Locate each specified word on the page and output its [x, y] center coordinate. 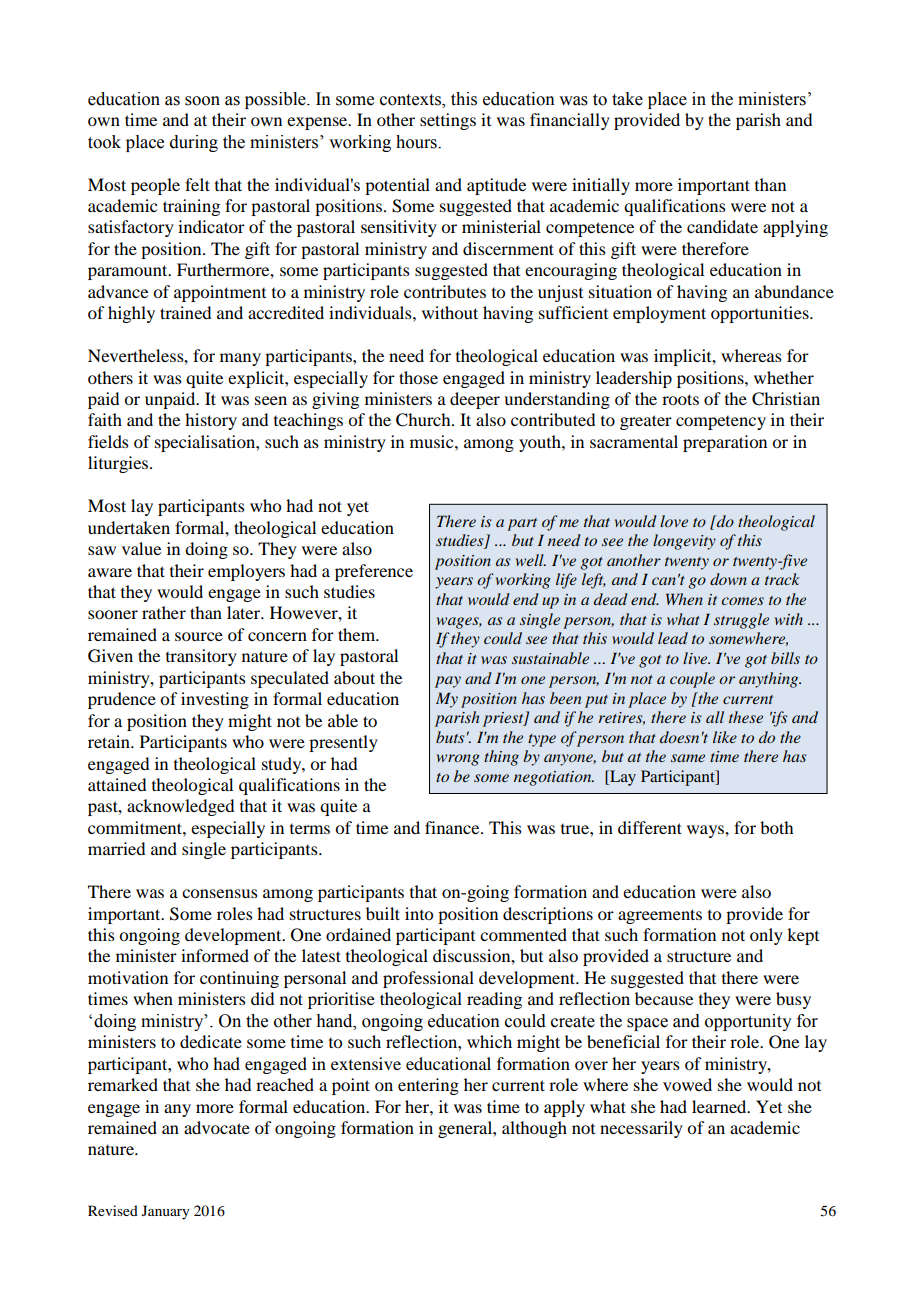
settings [448, 121]
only [766, 936]
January [165, 1212]
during [194, 143]
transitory [201, 657]
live [696, 658]
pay [448, 682]
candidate [722, 226]
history [211, 421]
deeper [475, 400]
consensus [220, 893]
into [419, 913]
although [534, 1129]
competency [721, 423]
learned [720, 1106]
